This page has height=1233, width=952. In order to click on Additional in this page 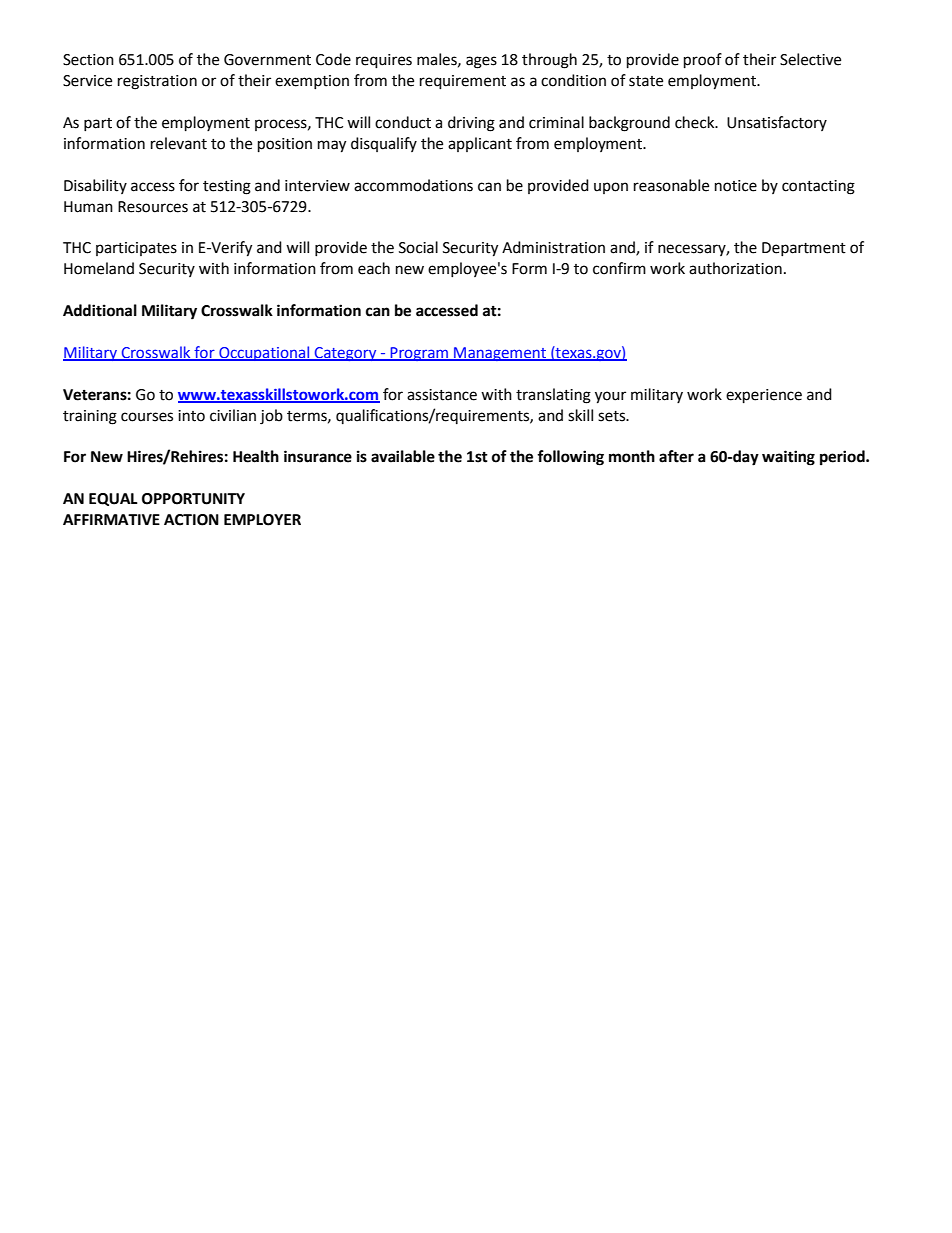, I will do `click(100, 310)`.
